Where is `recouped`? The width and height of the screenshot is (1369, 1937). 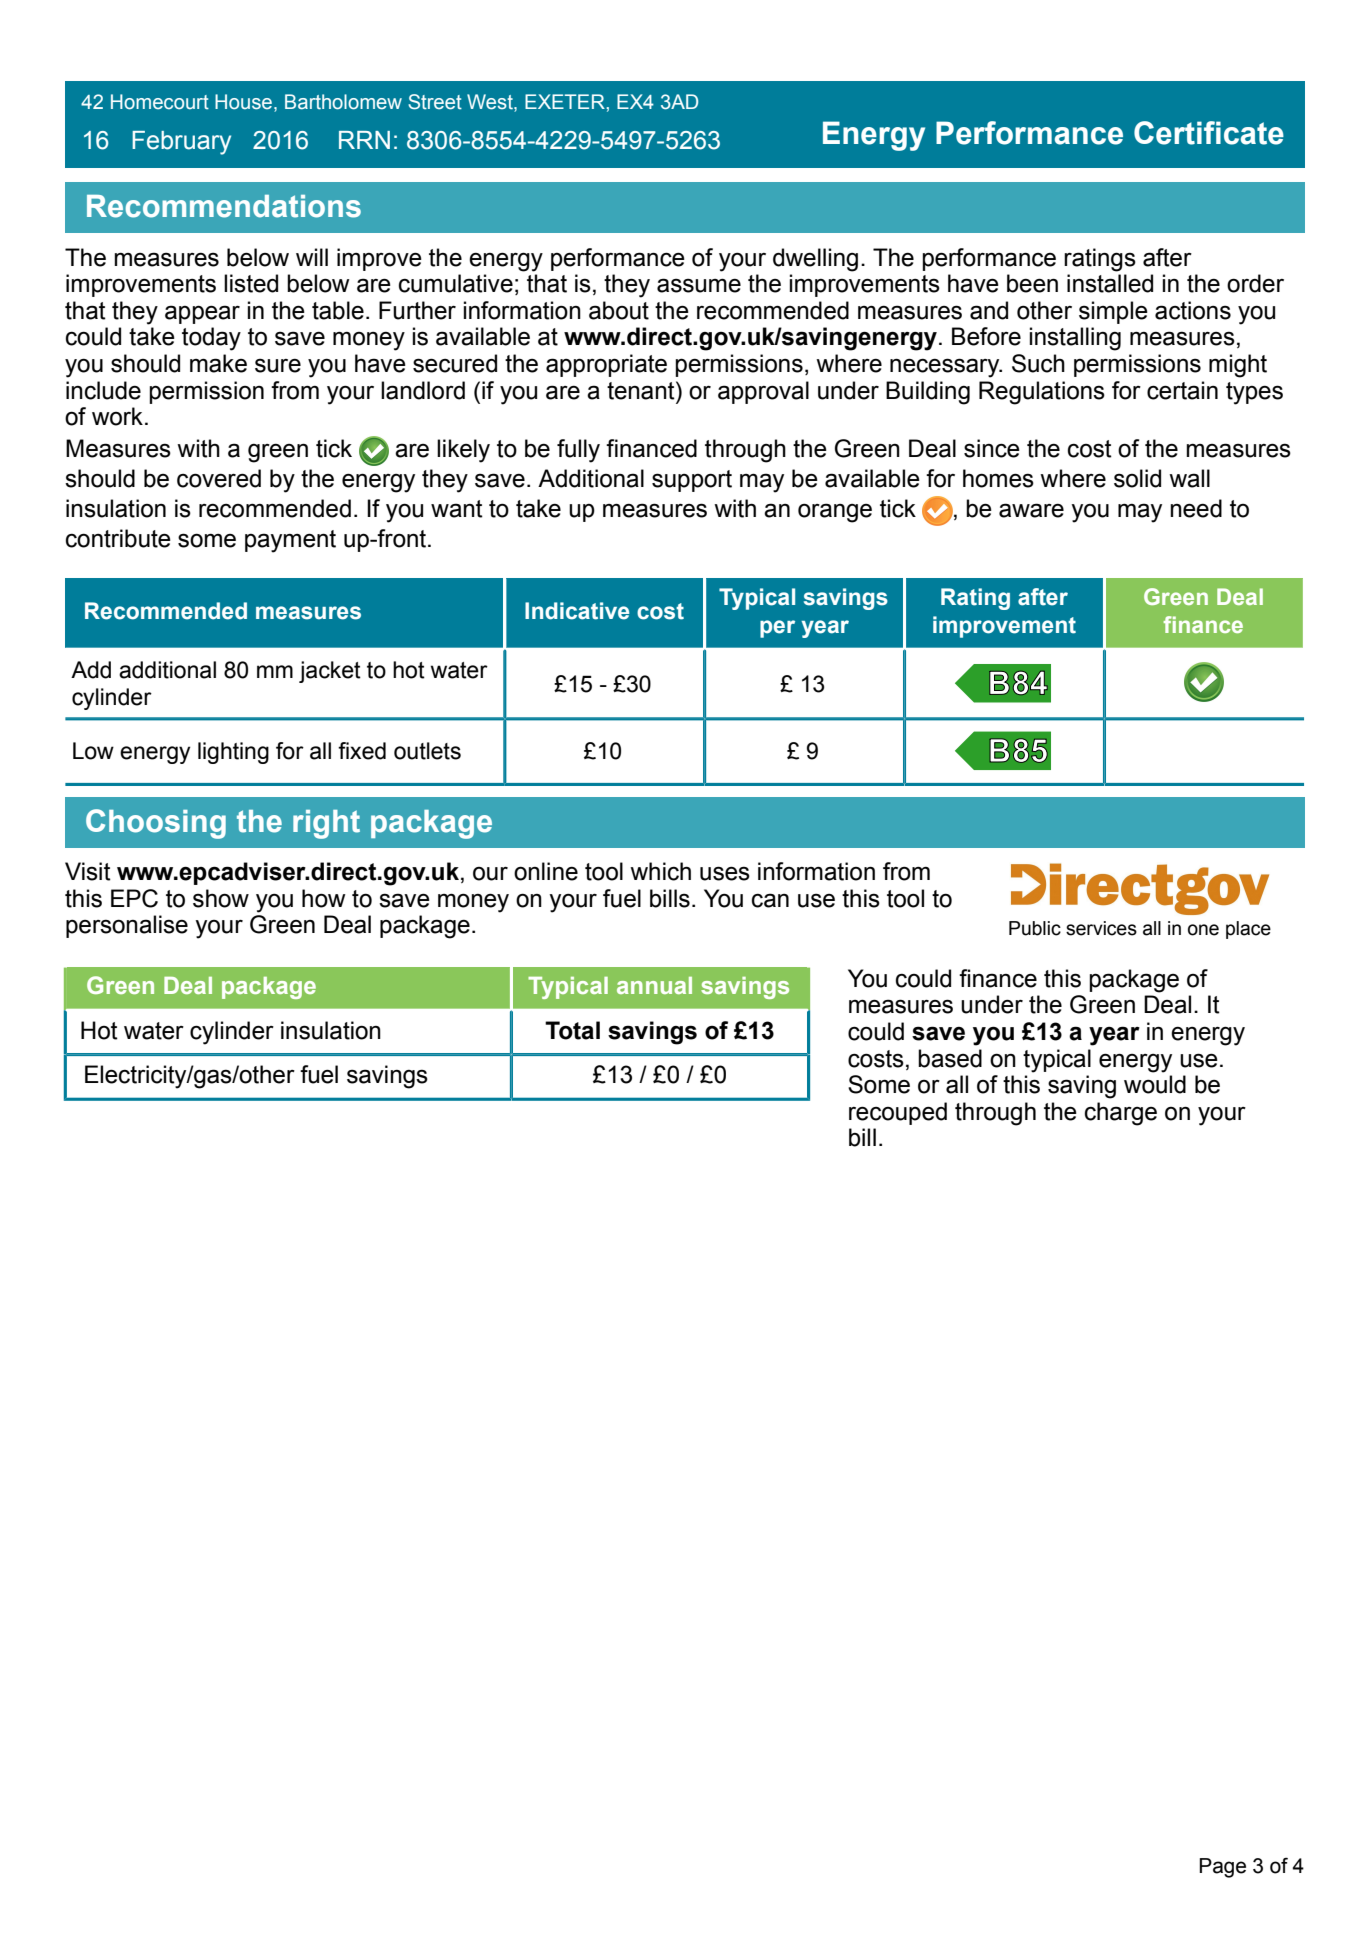 recouped is located at coordinates (898, 1113).
